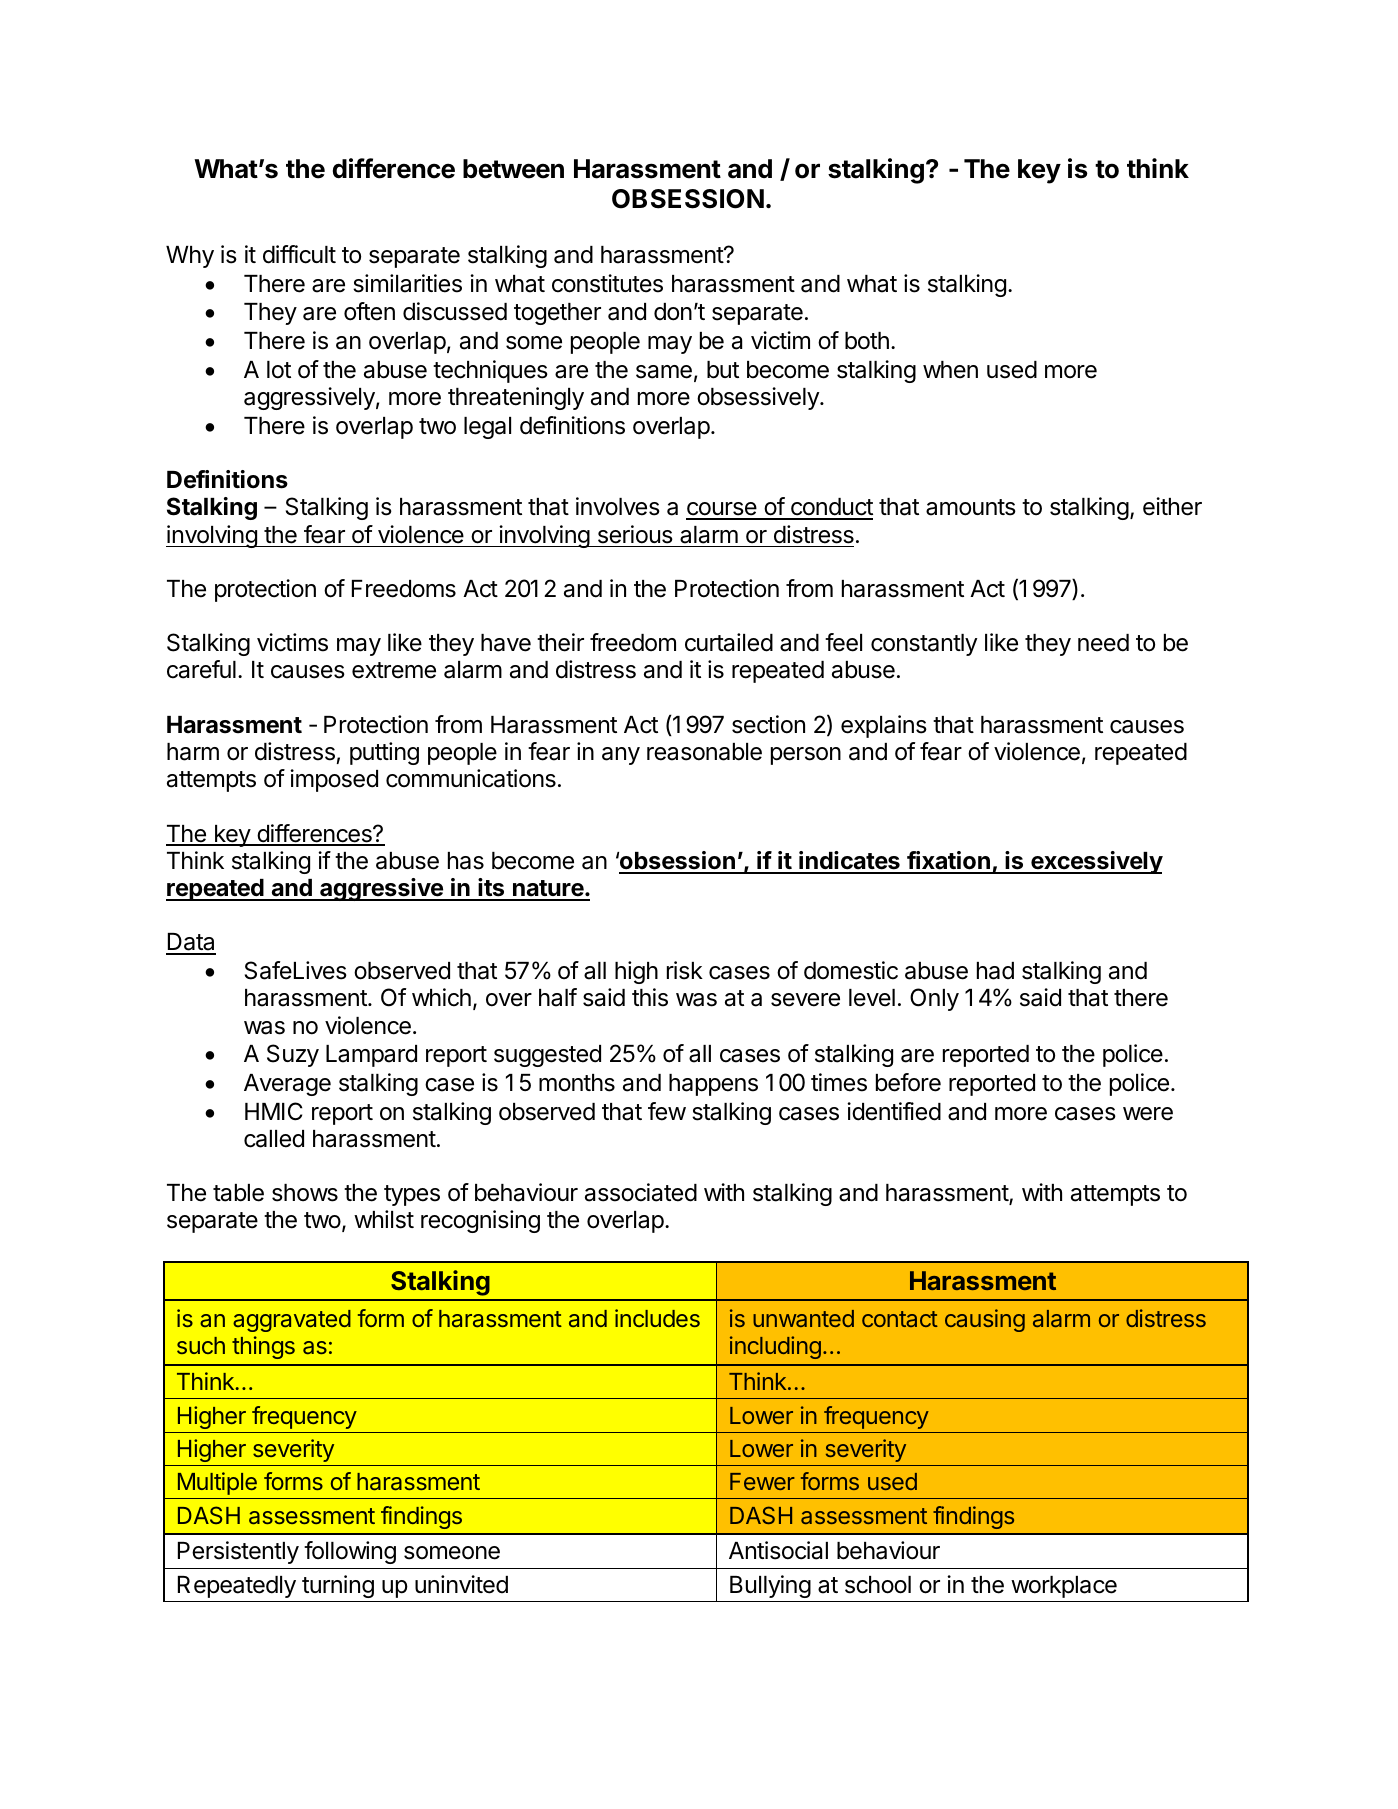 The height and width of the page is (1809, 1398). What do you see at coordinates (971, 507) in the page?
I see `amounts` at bounding box center [971, 507].
